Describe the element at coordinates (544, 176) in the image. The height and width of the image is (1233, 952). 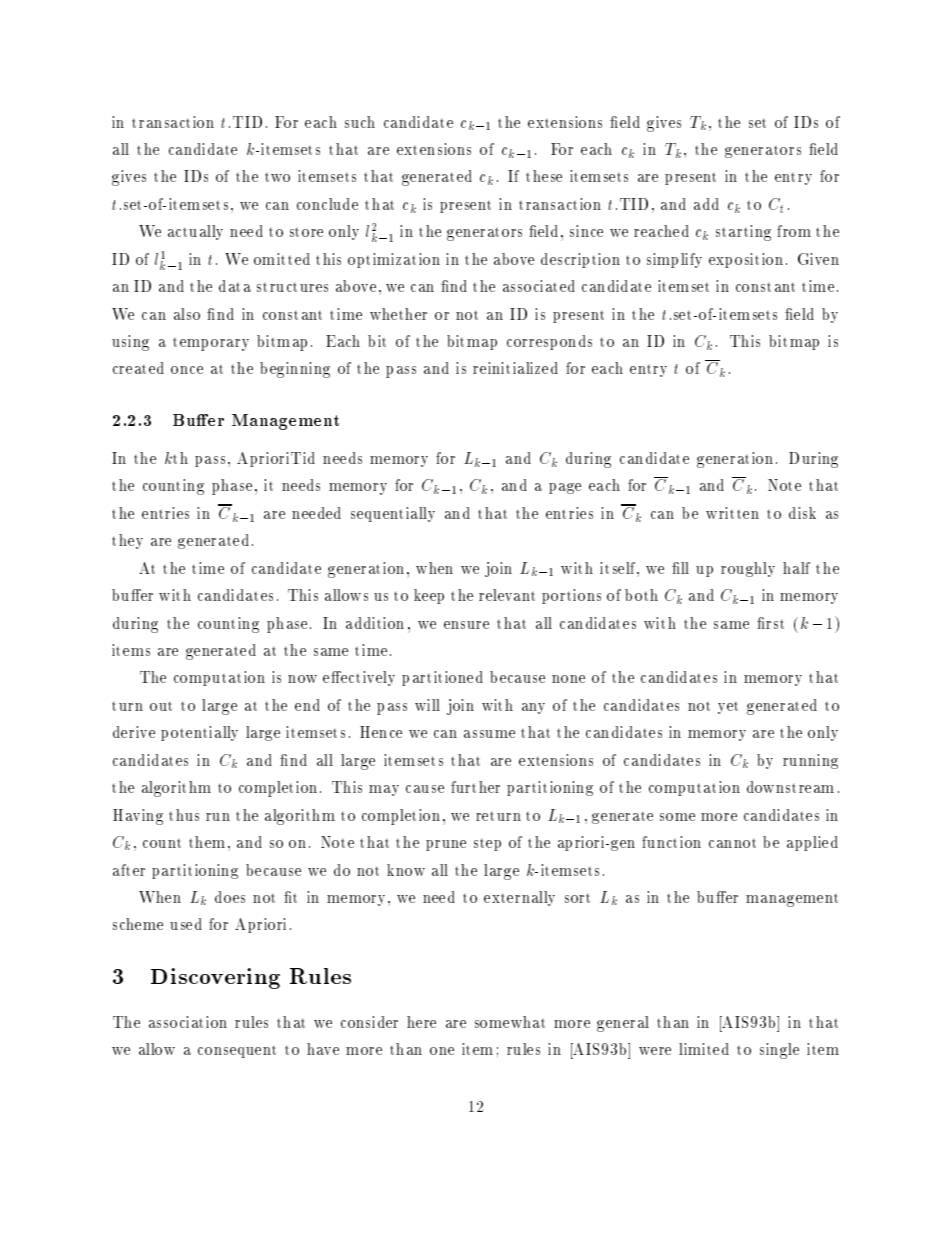
I see `these` at that location.
